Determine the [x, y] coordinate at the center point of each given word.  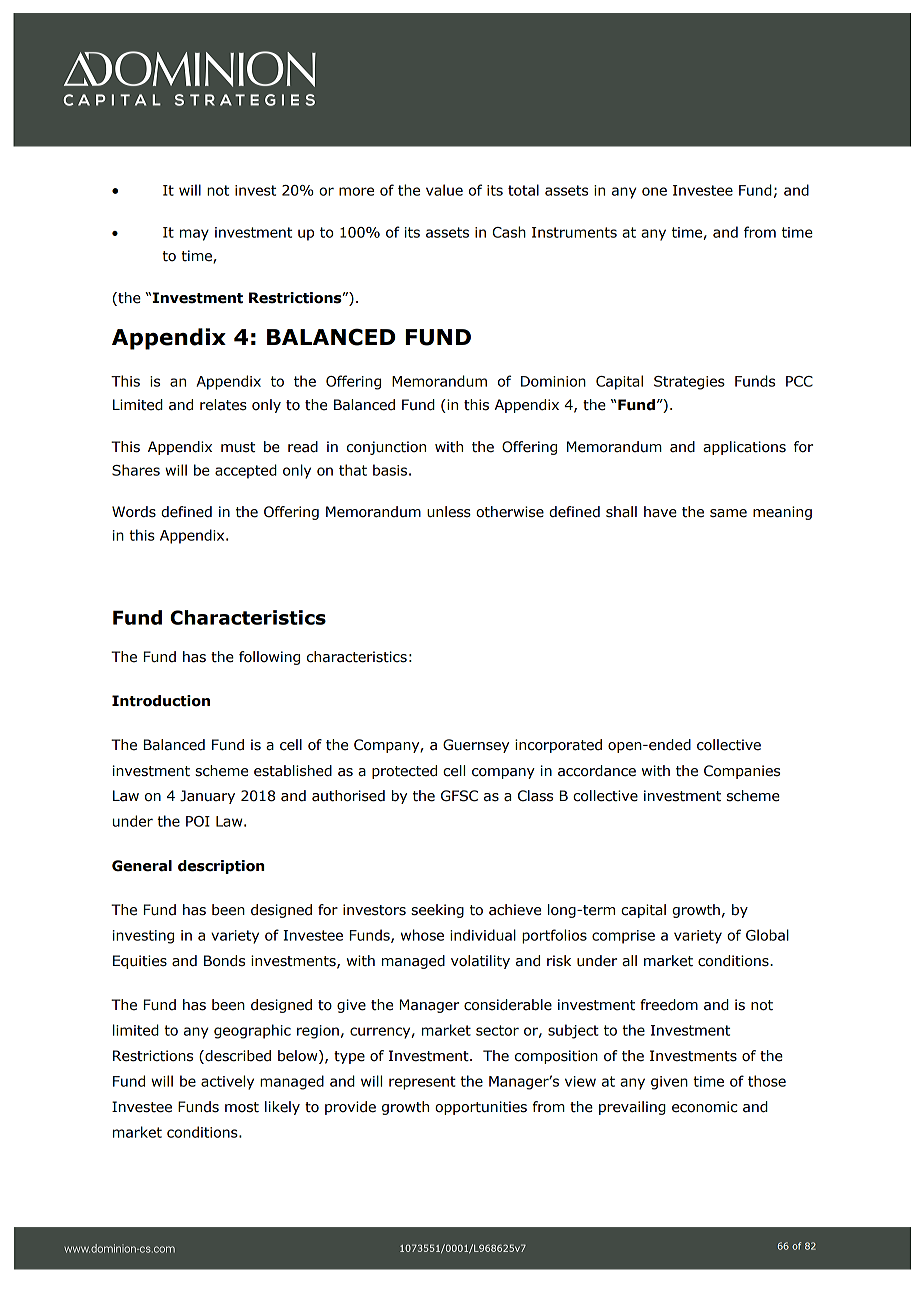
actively [227, 1082]
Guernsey [476, 746]
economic [704, 1107]
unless [449, 512]
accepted [246, 471]
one [654, 191]
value [444, 190]
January [207, 797]
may [194, 235]
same [728, 513]
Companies [742, 772]
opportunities [481, 1108]
